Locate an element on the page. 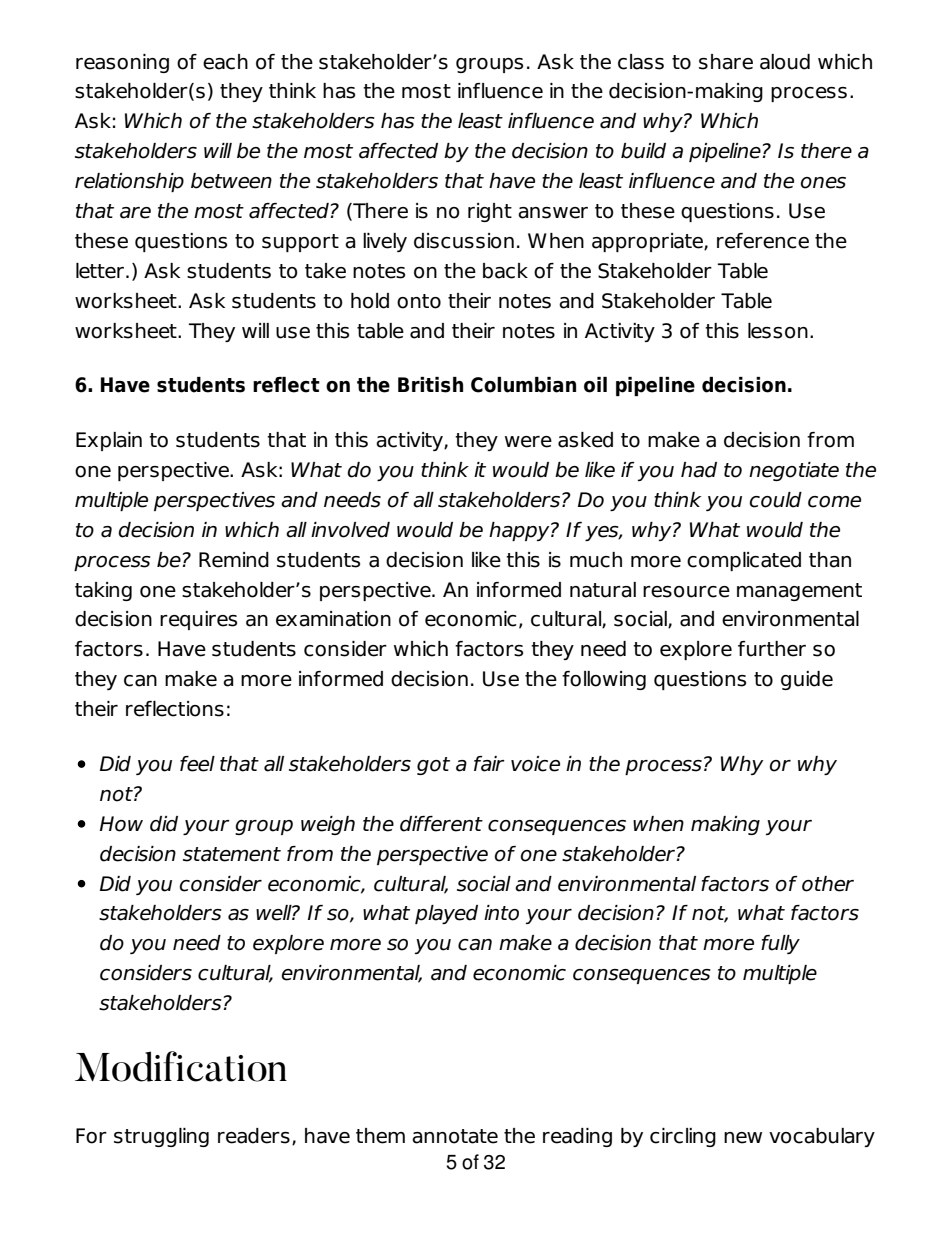 This document has width=952, height=1233. were is located at coordinates (528, 442).
